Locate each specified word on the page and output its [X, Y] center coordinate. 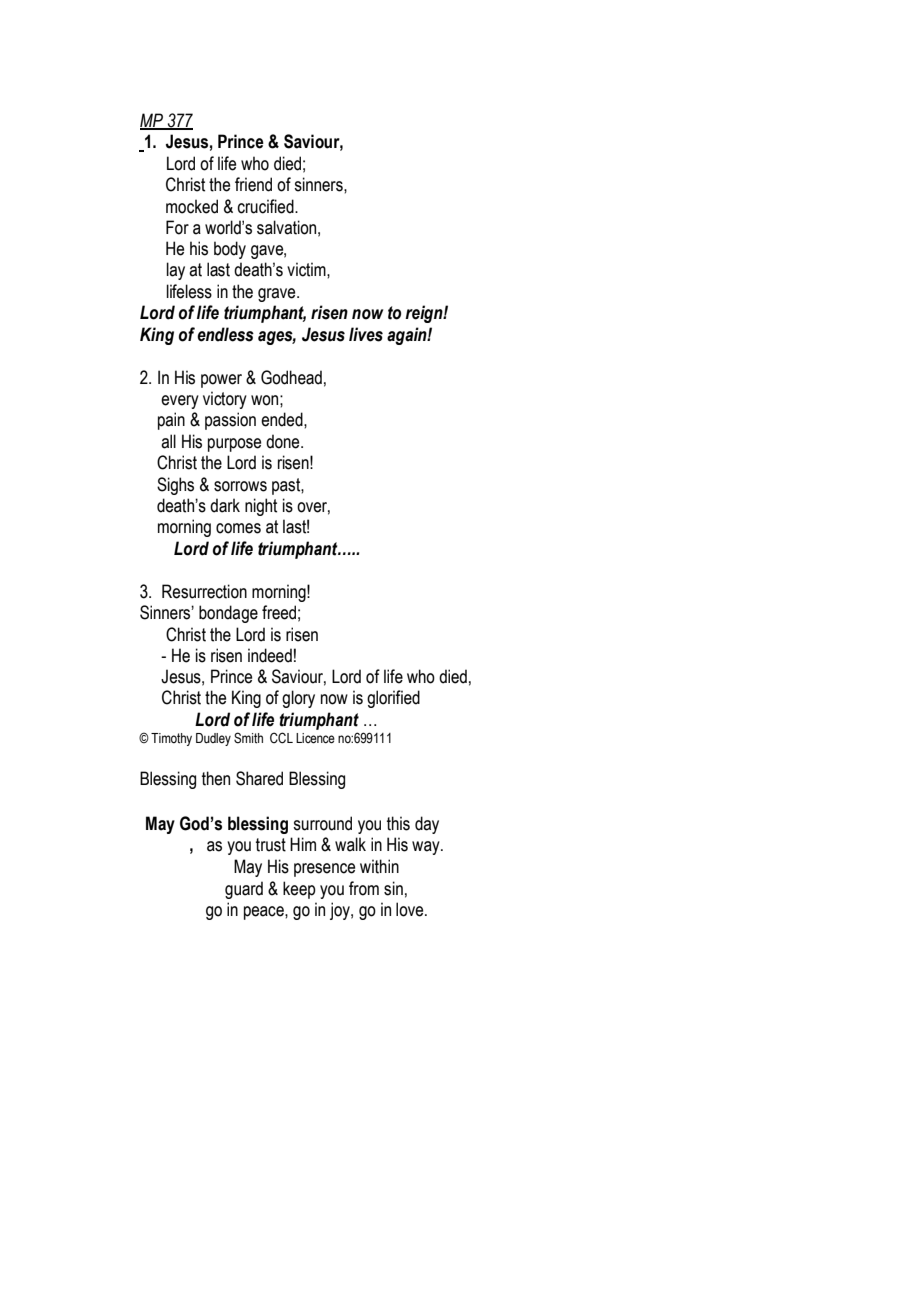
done [284, 441]
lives [366, 334]
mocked [192, 206]
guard [244, 890]
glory [298, 699]
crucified [266, 206]
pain [171, 421]
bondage [228, 614]
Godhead [291, 377]
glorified [393, 699]
